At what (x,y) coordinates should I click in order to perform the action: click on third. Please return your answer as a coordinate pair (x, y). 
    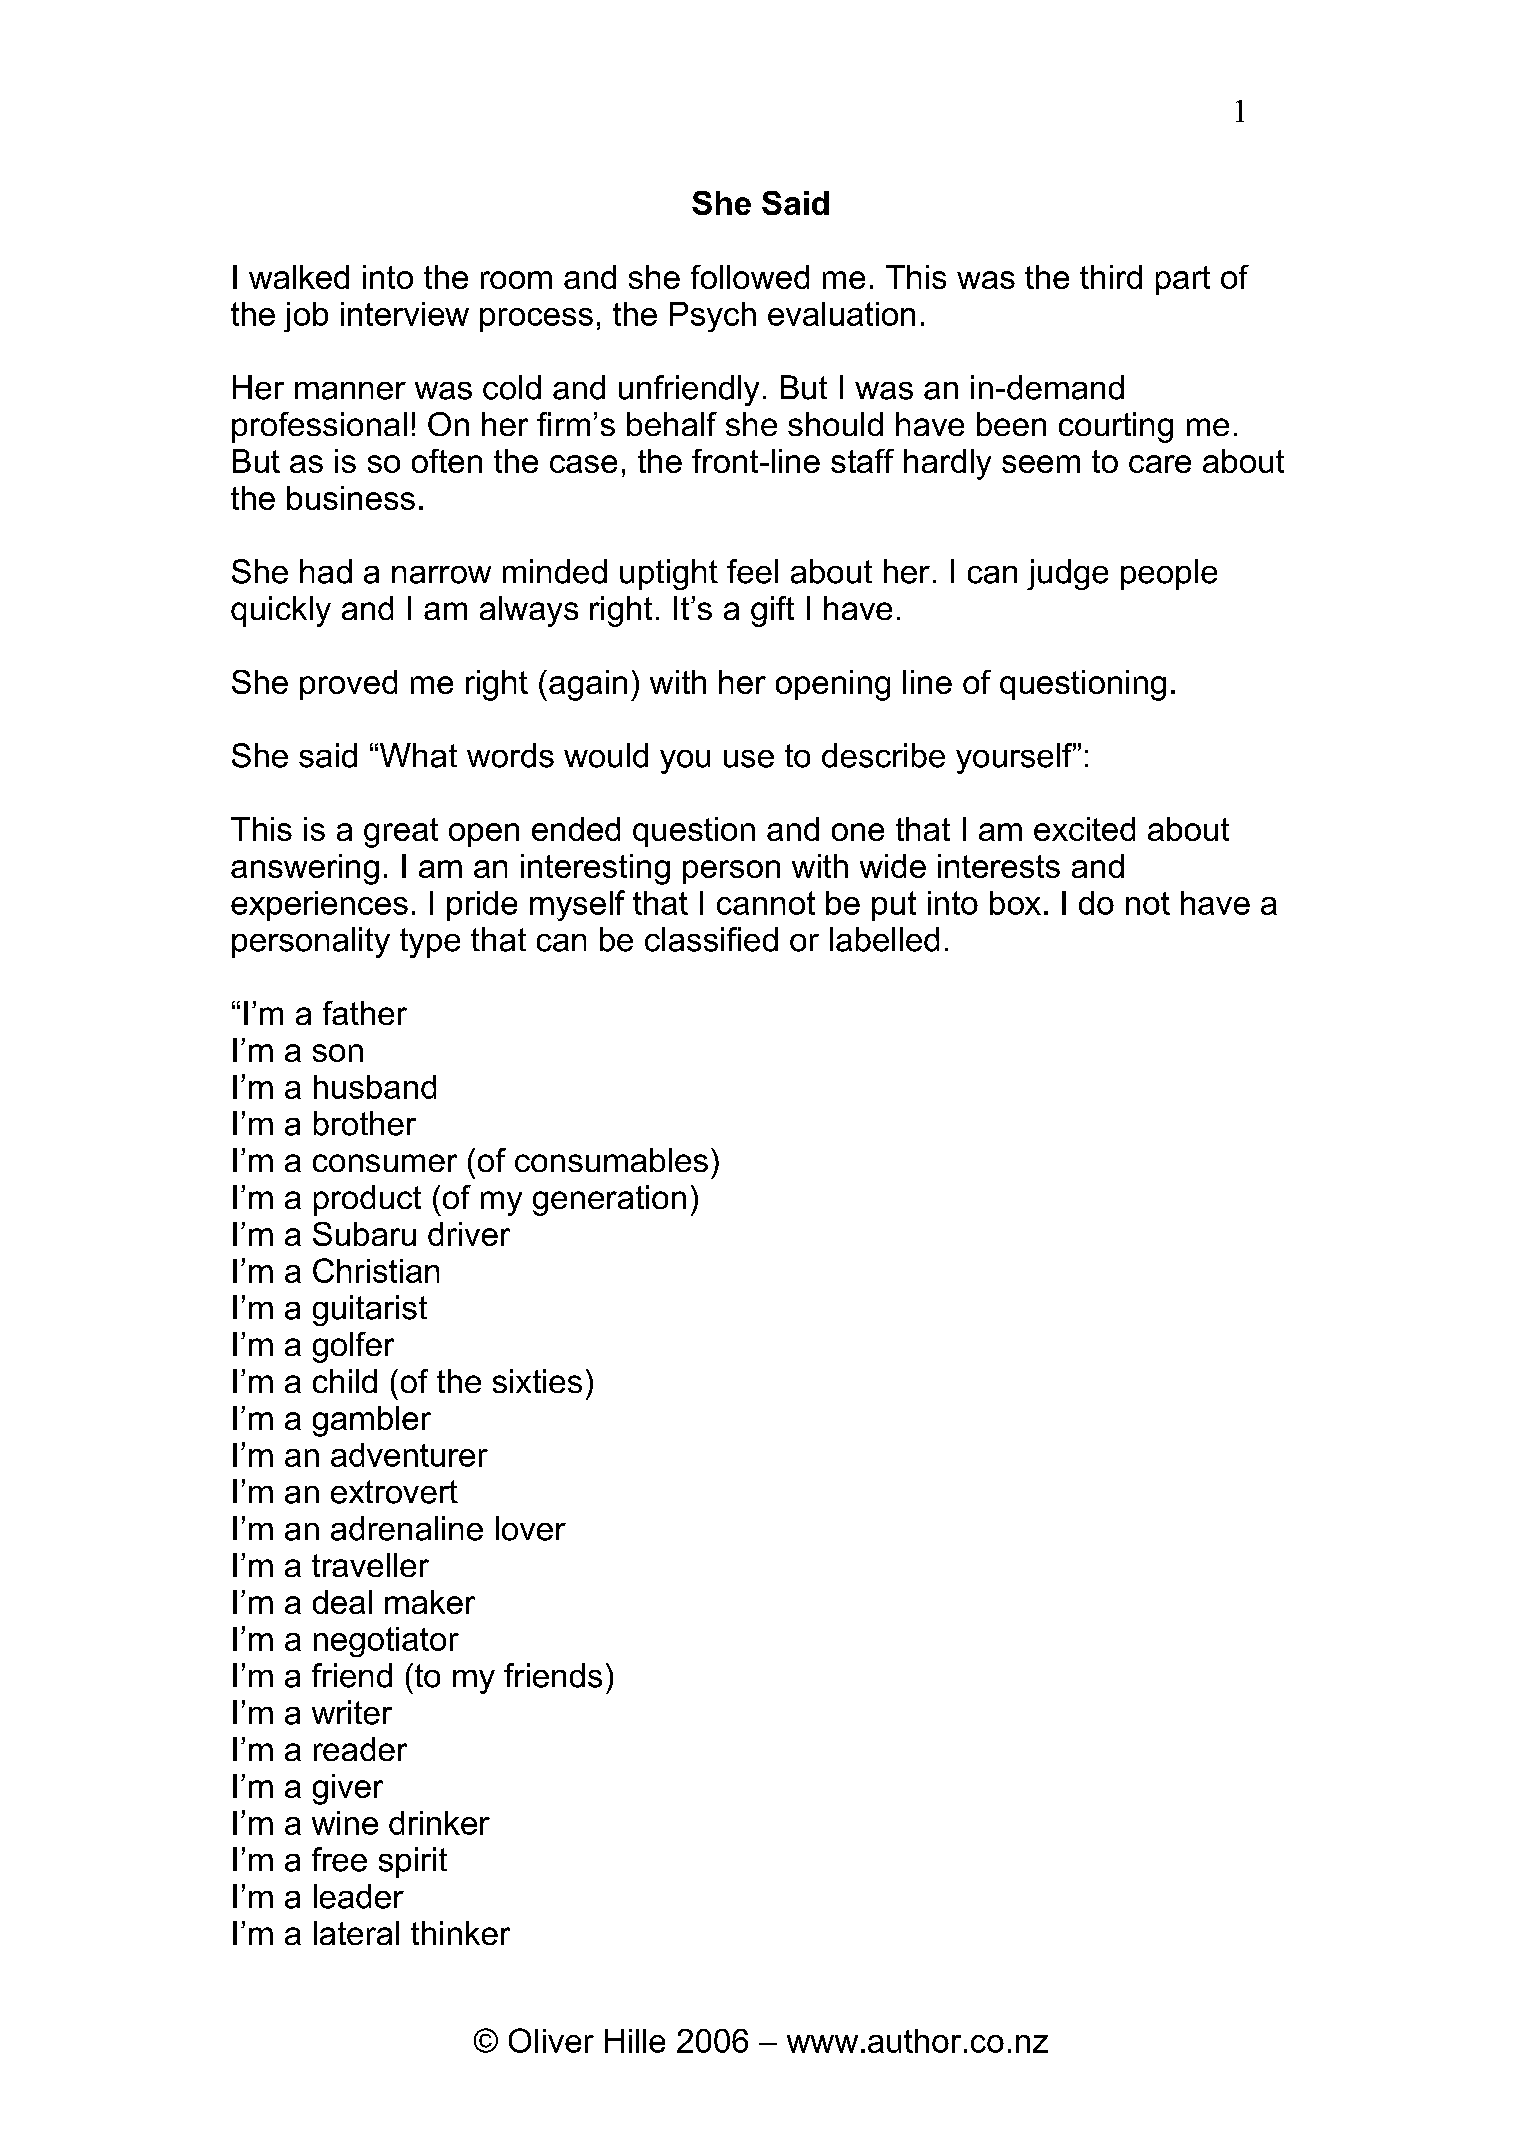
    Looking at the image, I should click on (1111, 277).
